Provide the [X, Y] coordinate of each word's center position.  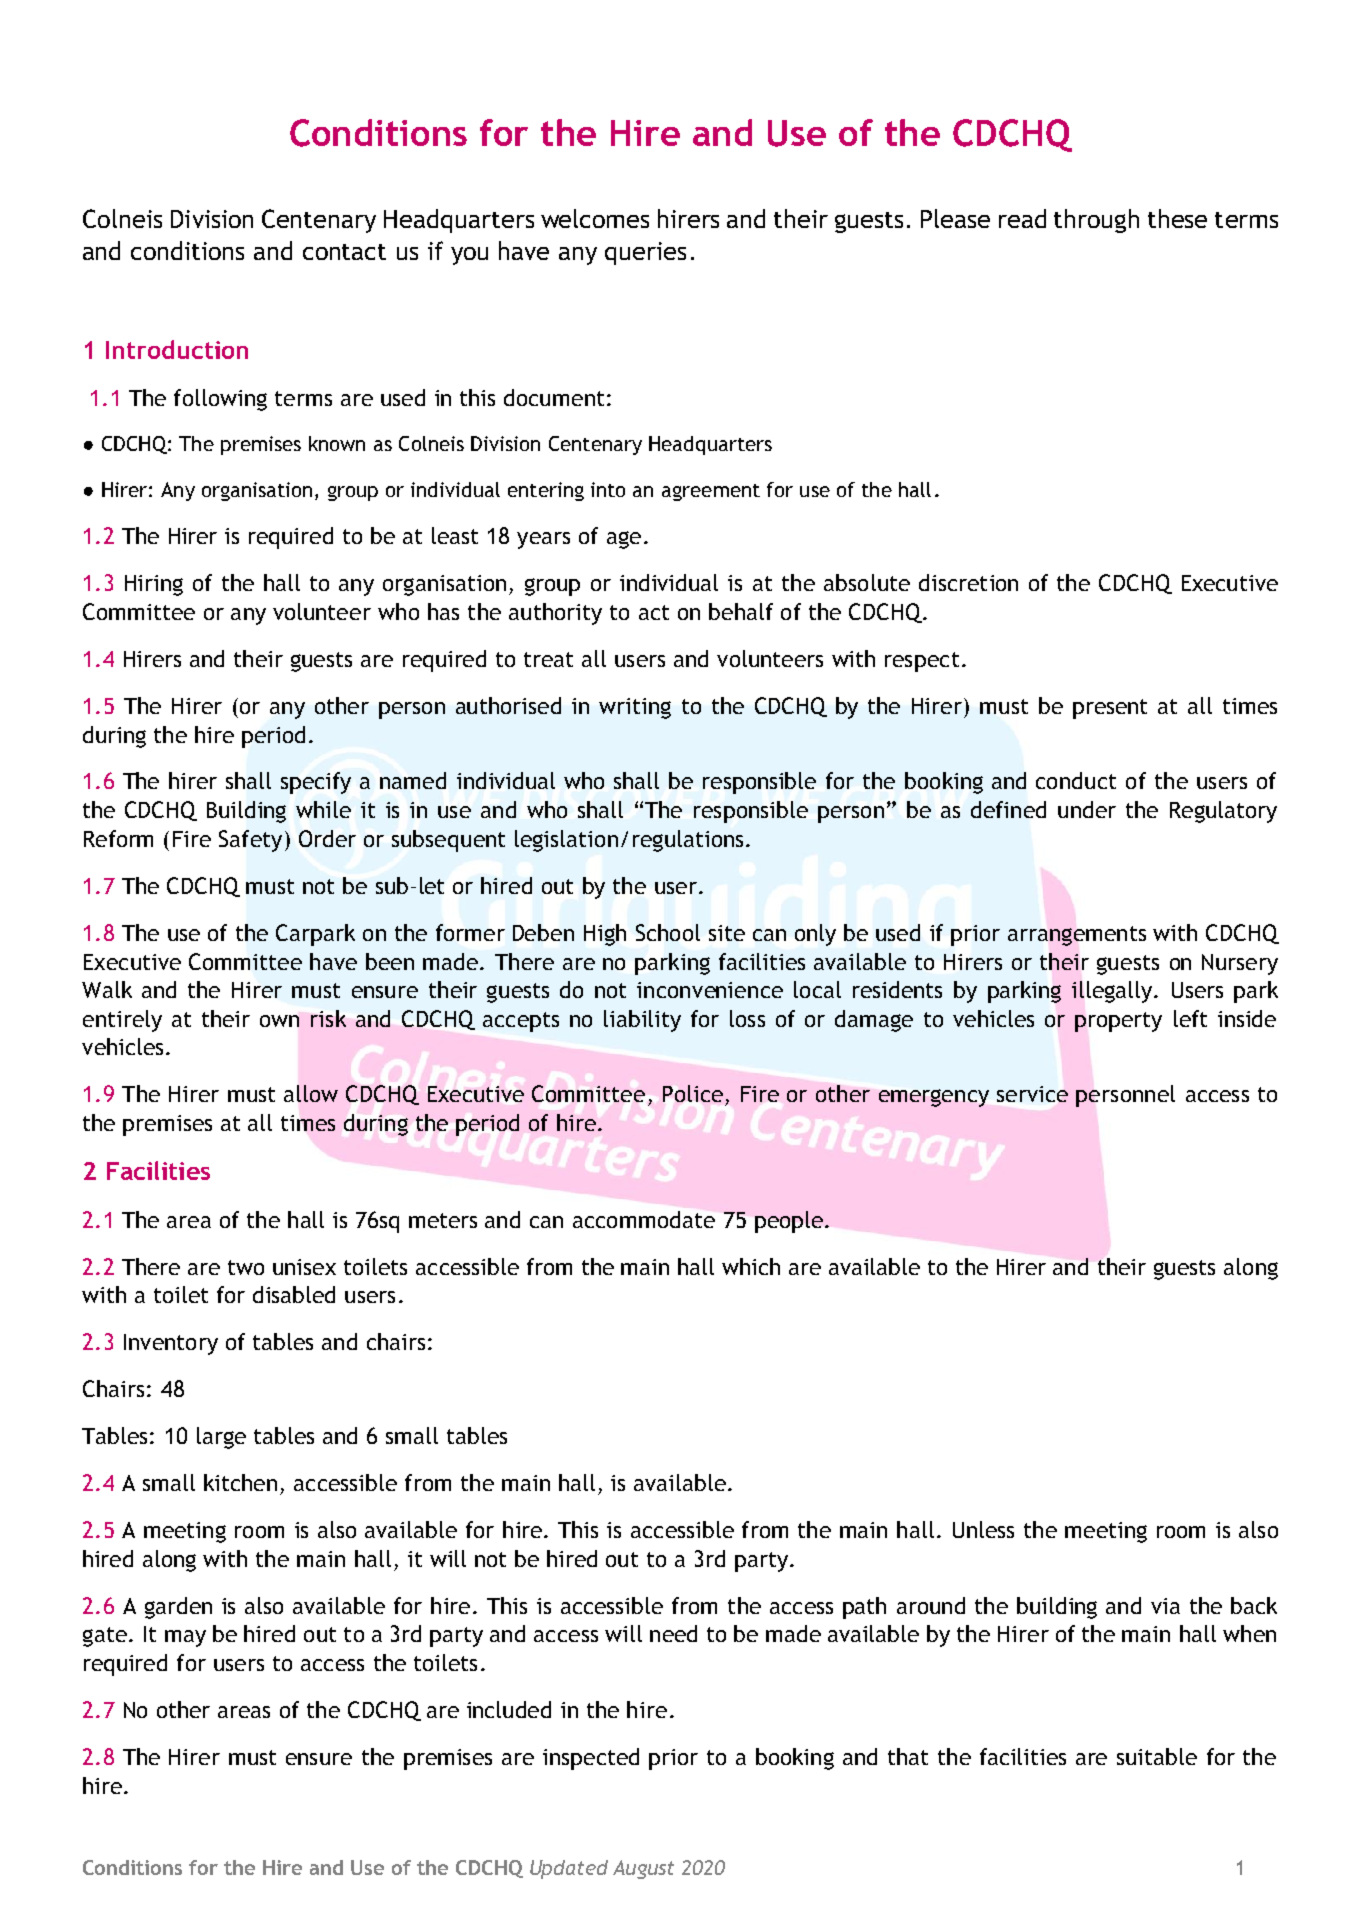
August [643, 1869]
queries [645, 253]
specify [316, 783]
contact [344, 252]
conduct [1076, 780]
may [185, 1638]
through [1096, 221]
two [246, 1267]
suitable [1157, 1756]
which [751, 1266]
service [1032, 1094]
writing [635, 708]
